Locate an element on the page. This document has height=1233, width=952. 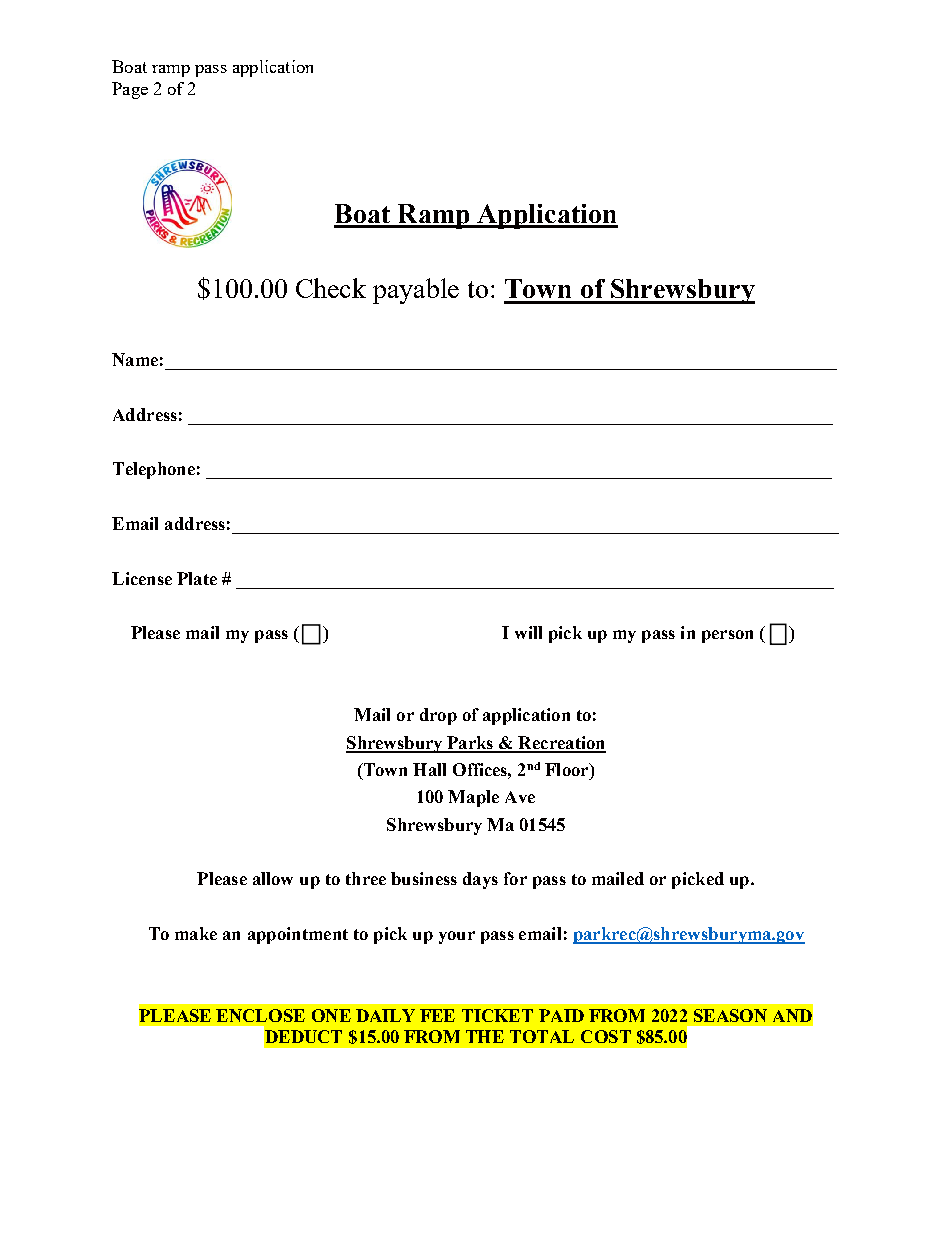
Floor is located at coordinates (568, 769).
